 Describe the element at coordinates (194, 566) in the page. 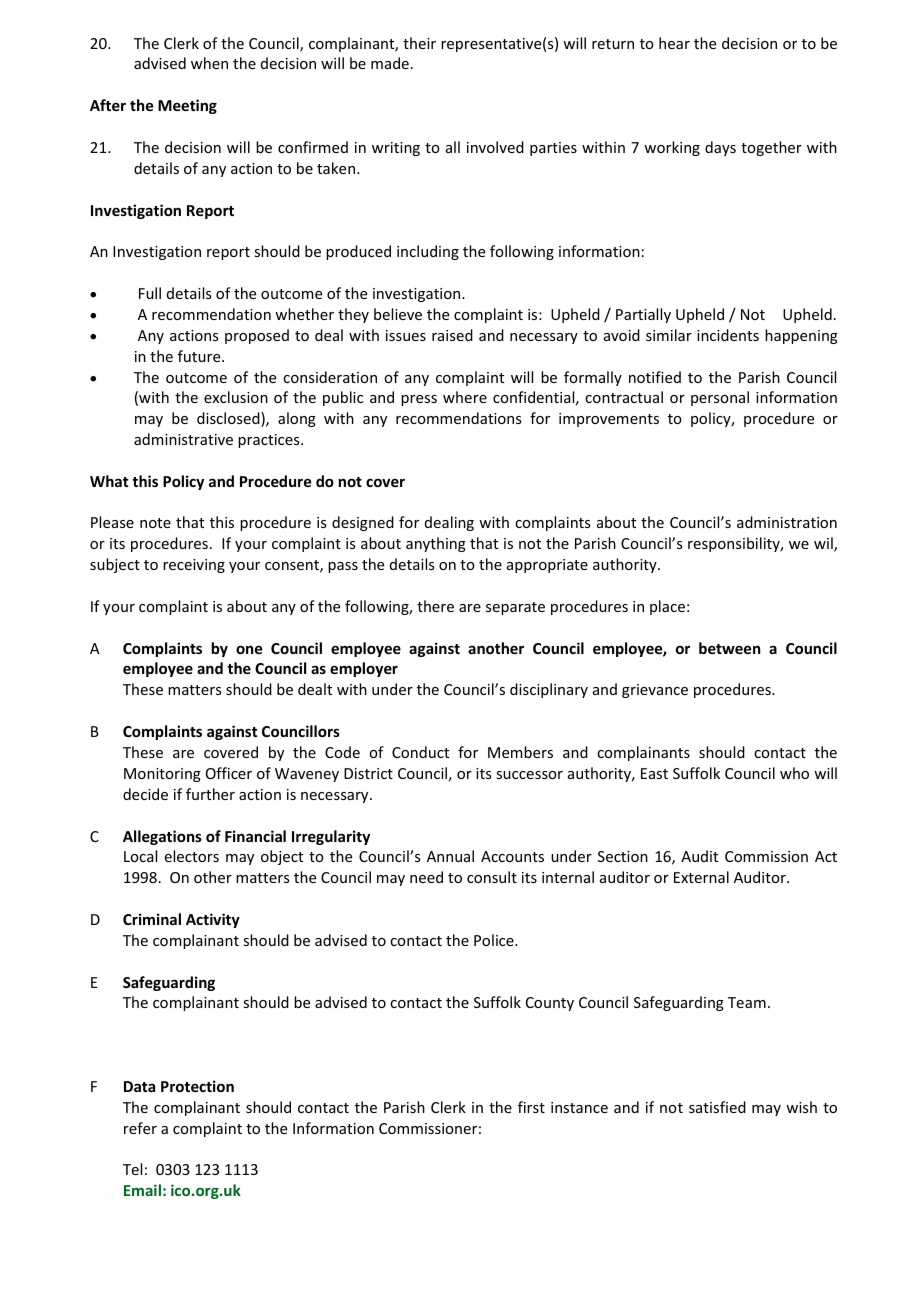

I see `receiving` at that location.
